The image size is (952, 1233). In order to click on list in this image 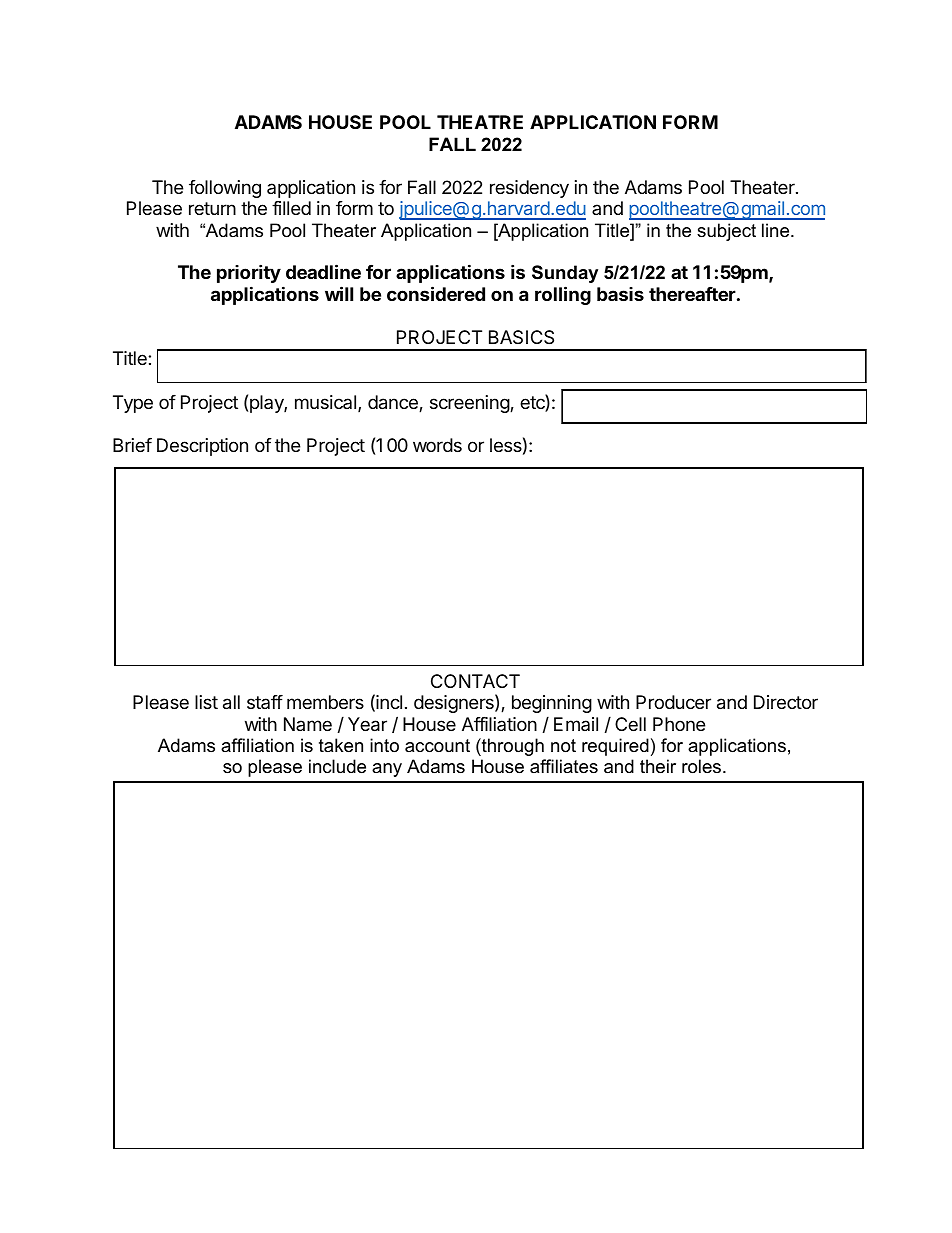, I will do `click(206, 702)`.
